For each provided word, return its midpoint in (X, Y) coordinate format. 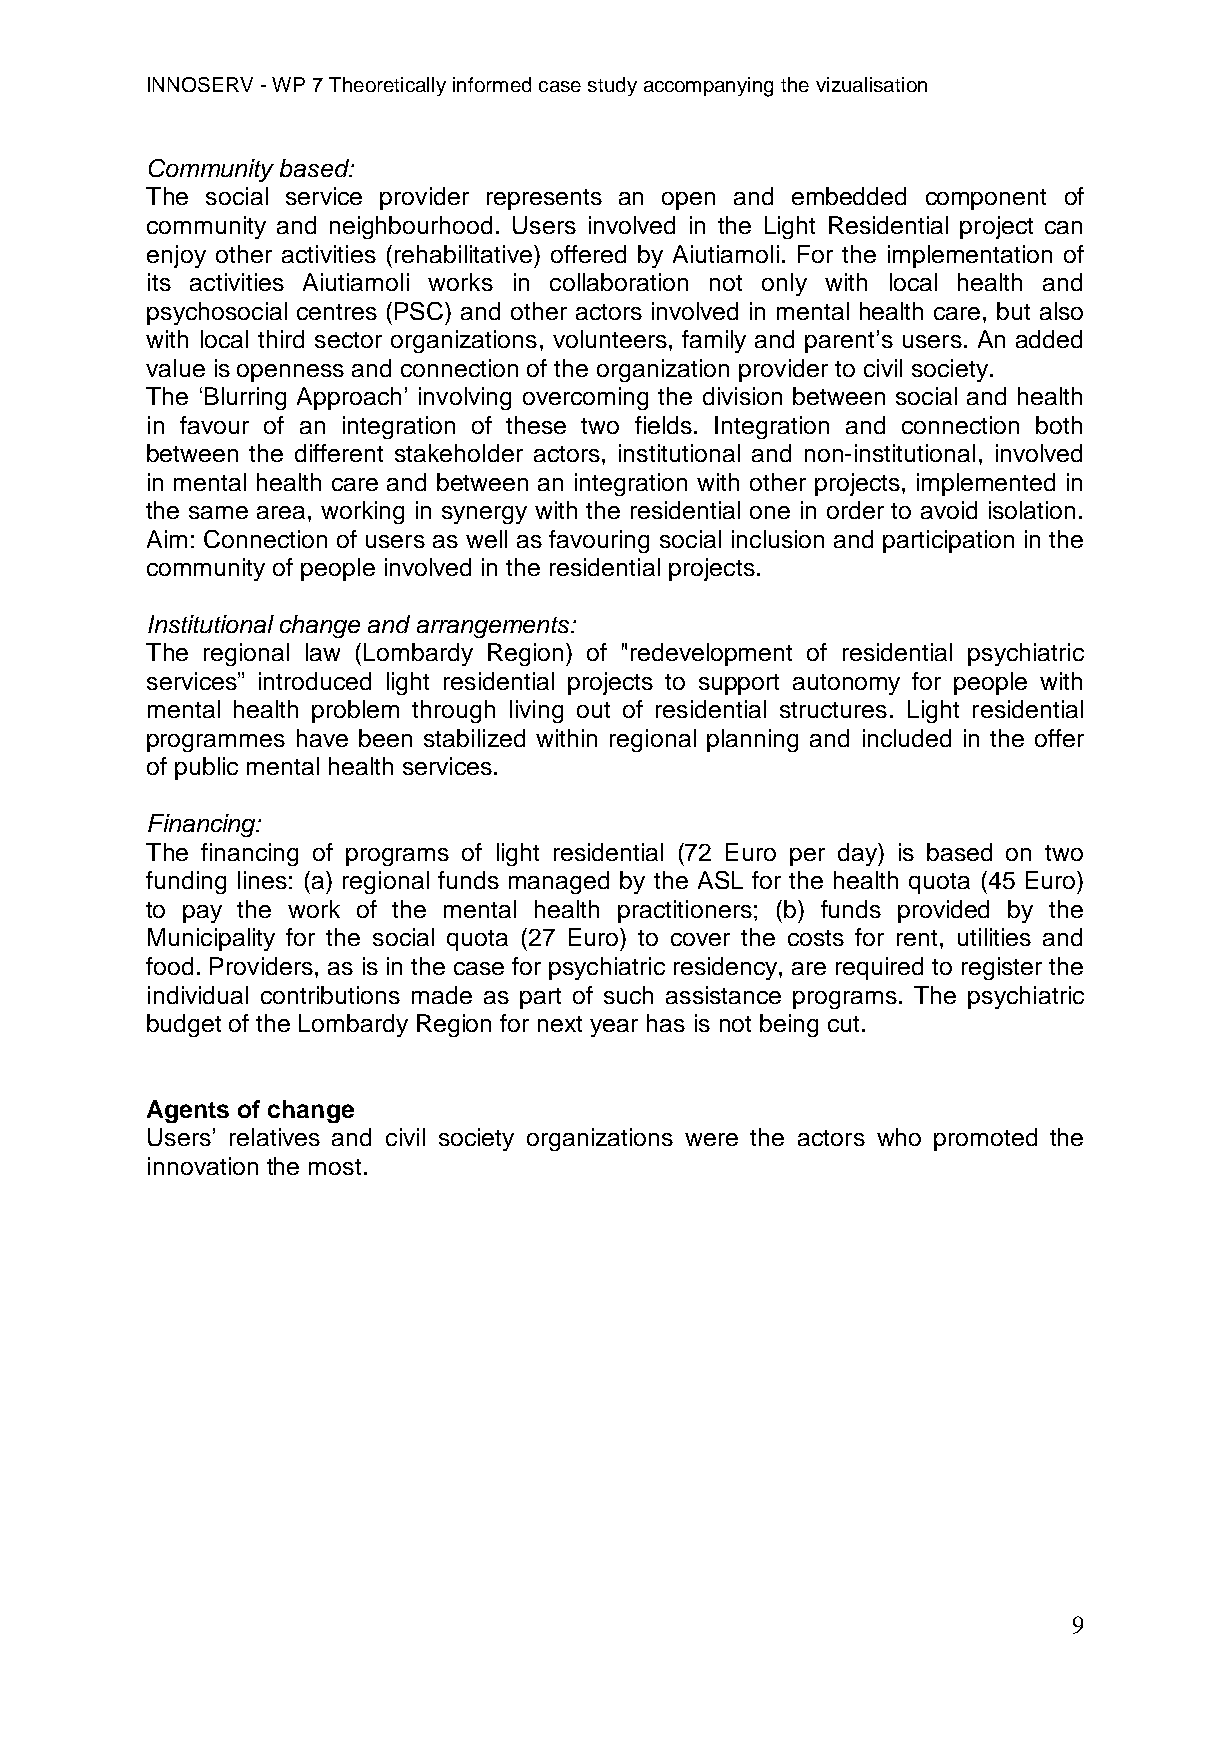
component (986, 199)
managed (559, 882)
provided (943, 911)
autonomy (846, 684)
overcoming (585, 398)
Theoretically (387, 86)
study (612, 86)
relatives (275, 1137)
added (1049, 339)
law (323, 652)
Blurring (245, 398)
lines (262, 880)
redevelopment (711, 654)
